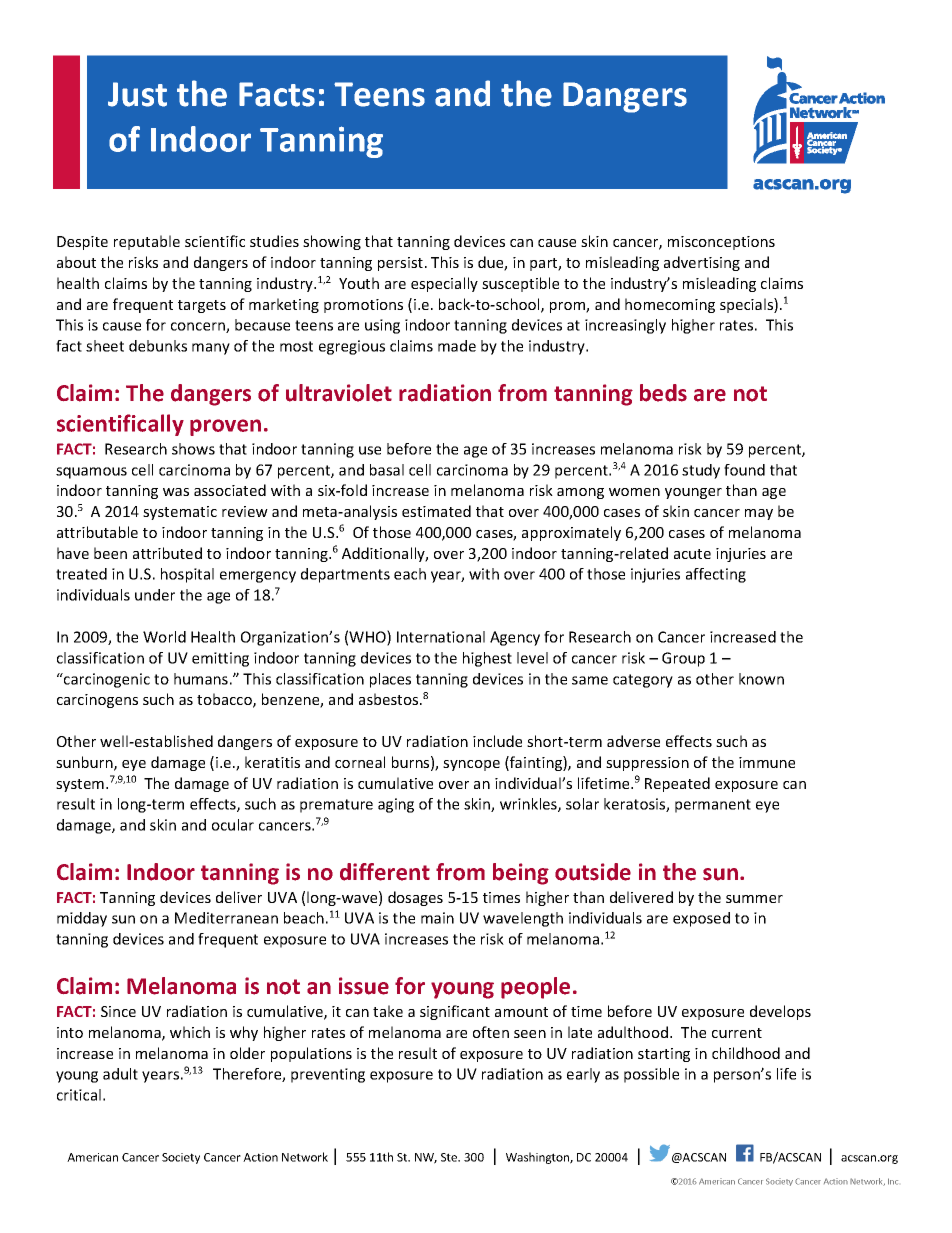 Image resolution: width=952 pixels, height=1233 pixels. What do you see at coordinates (137, 94) in the screenshot?
I see `Just` at bounding box center [137, 94].
